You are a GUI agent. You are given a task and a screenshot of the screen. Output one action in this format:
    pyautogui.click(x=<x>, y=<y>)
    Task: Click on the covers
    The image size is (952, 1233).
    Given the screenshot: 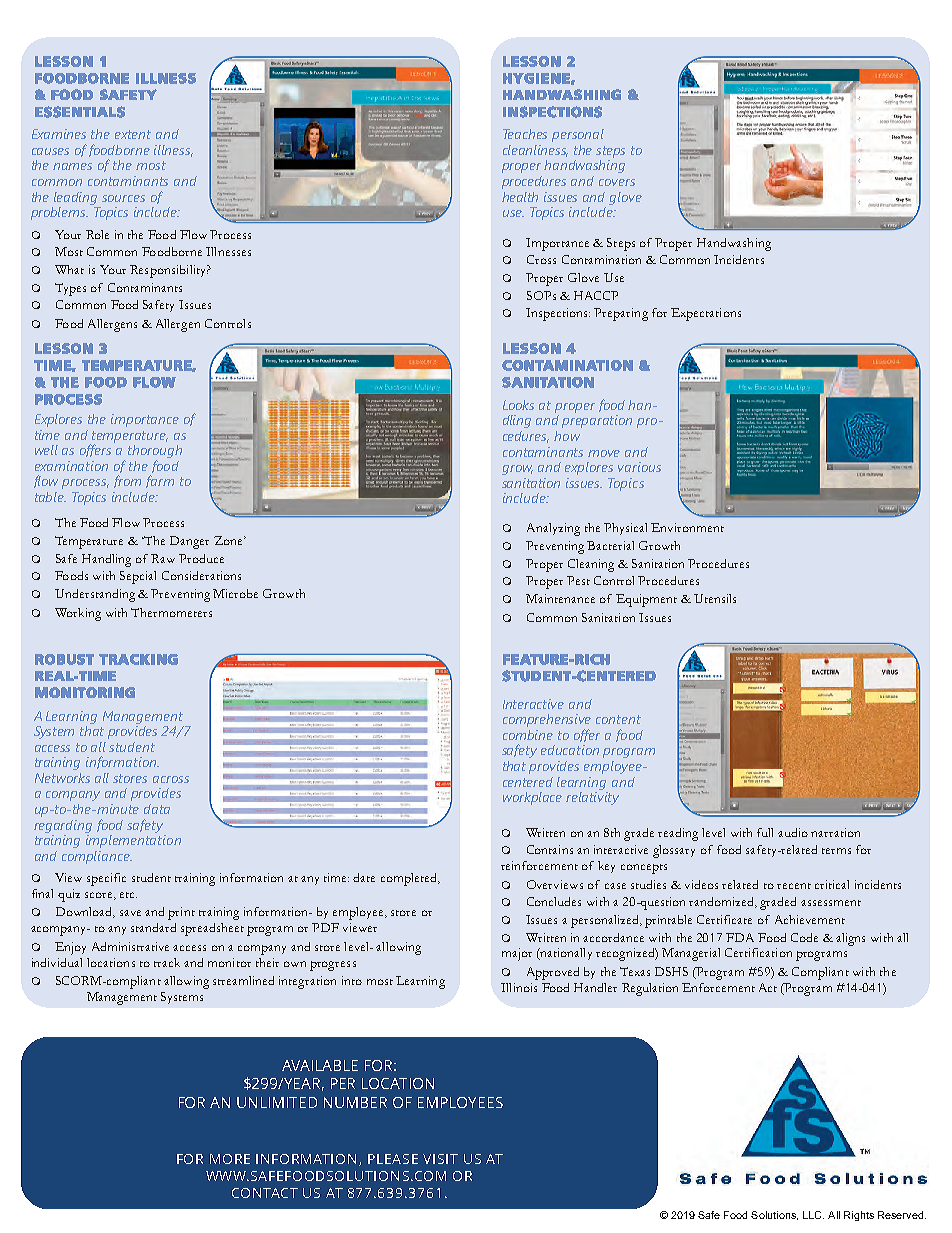 What is the action you would take?
    pyautogui.click(x=617, y=182)
